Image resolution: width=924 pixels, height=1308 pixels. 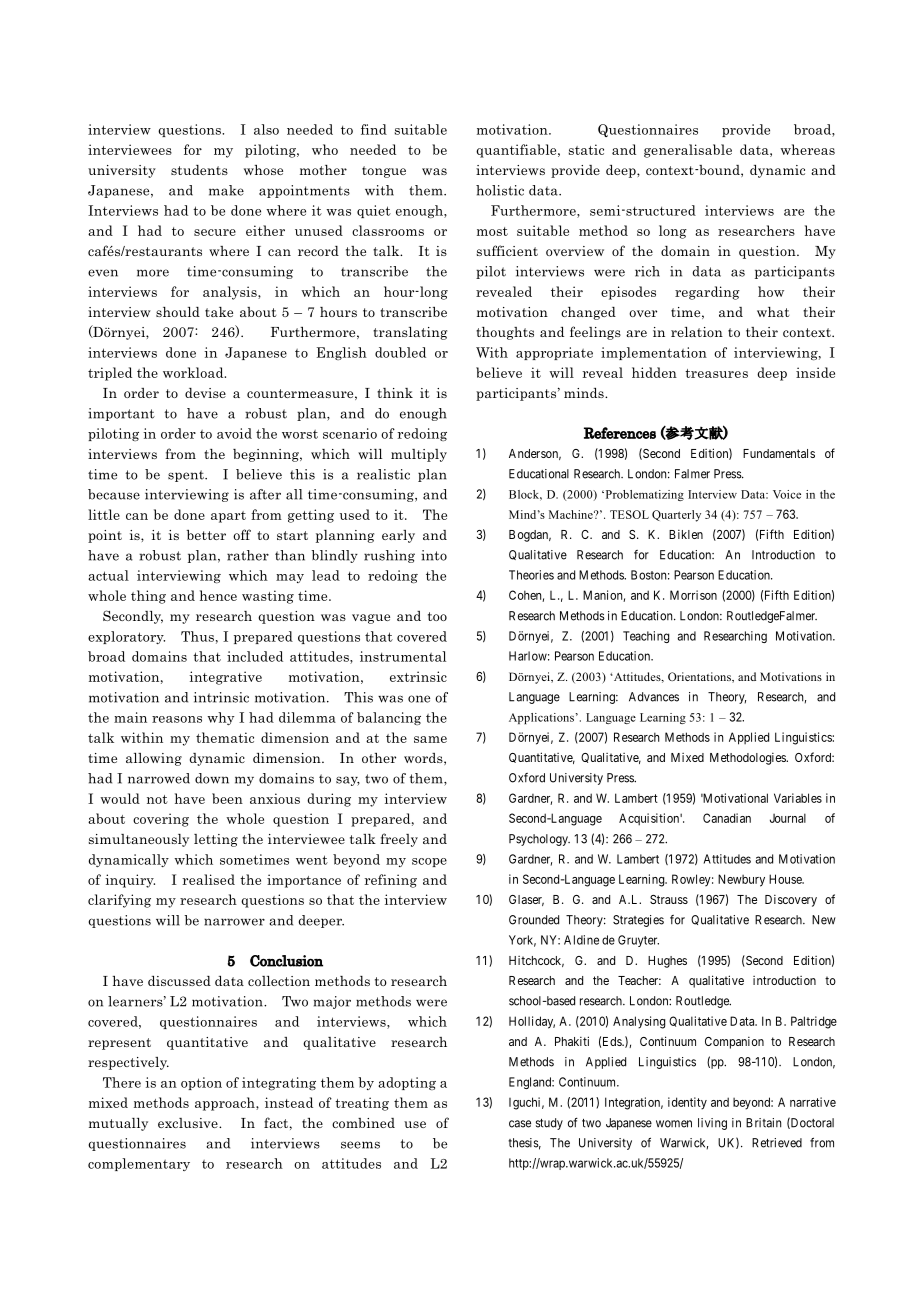 I want to click on Thus, so click(x=197, y=636).
